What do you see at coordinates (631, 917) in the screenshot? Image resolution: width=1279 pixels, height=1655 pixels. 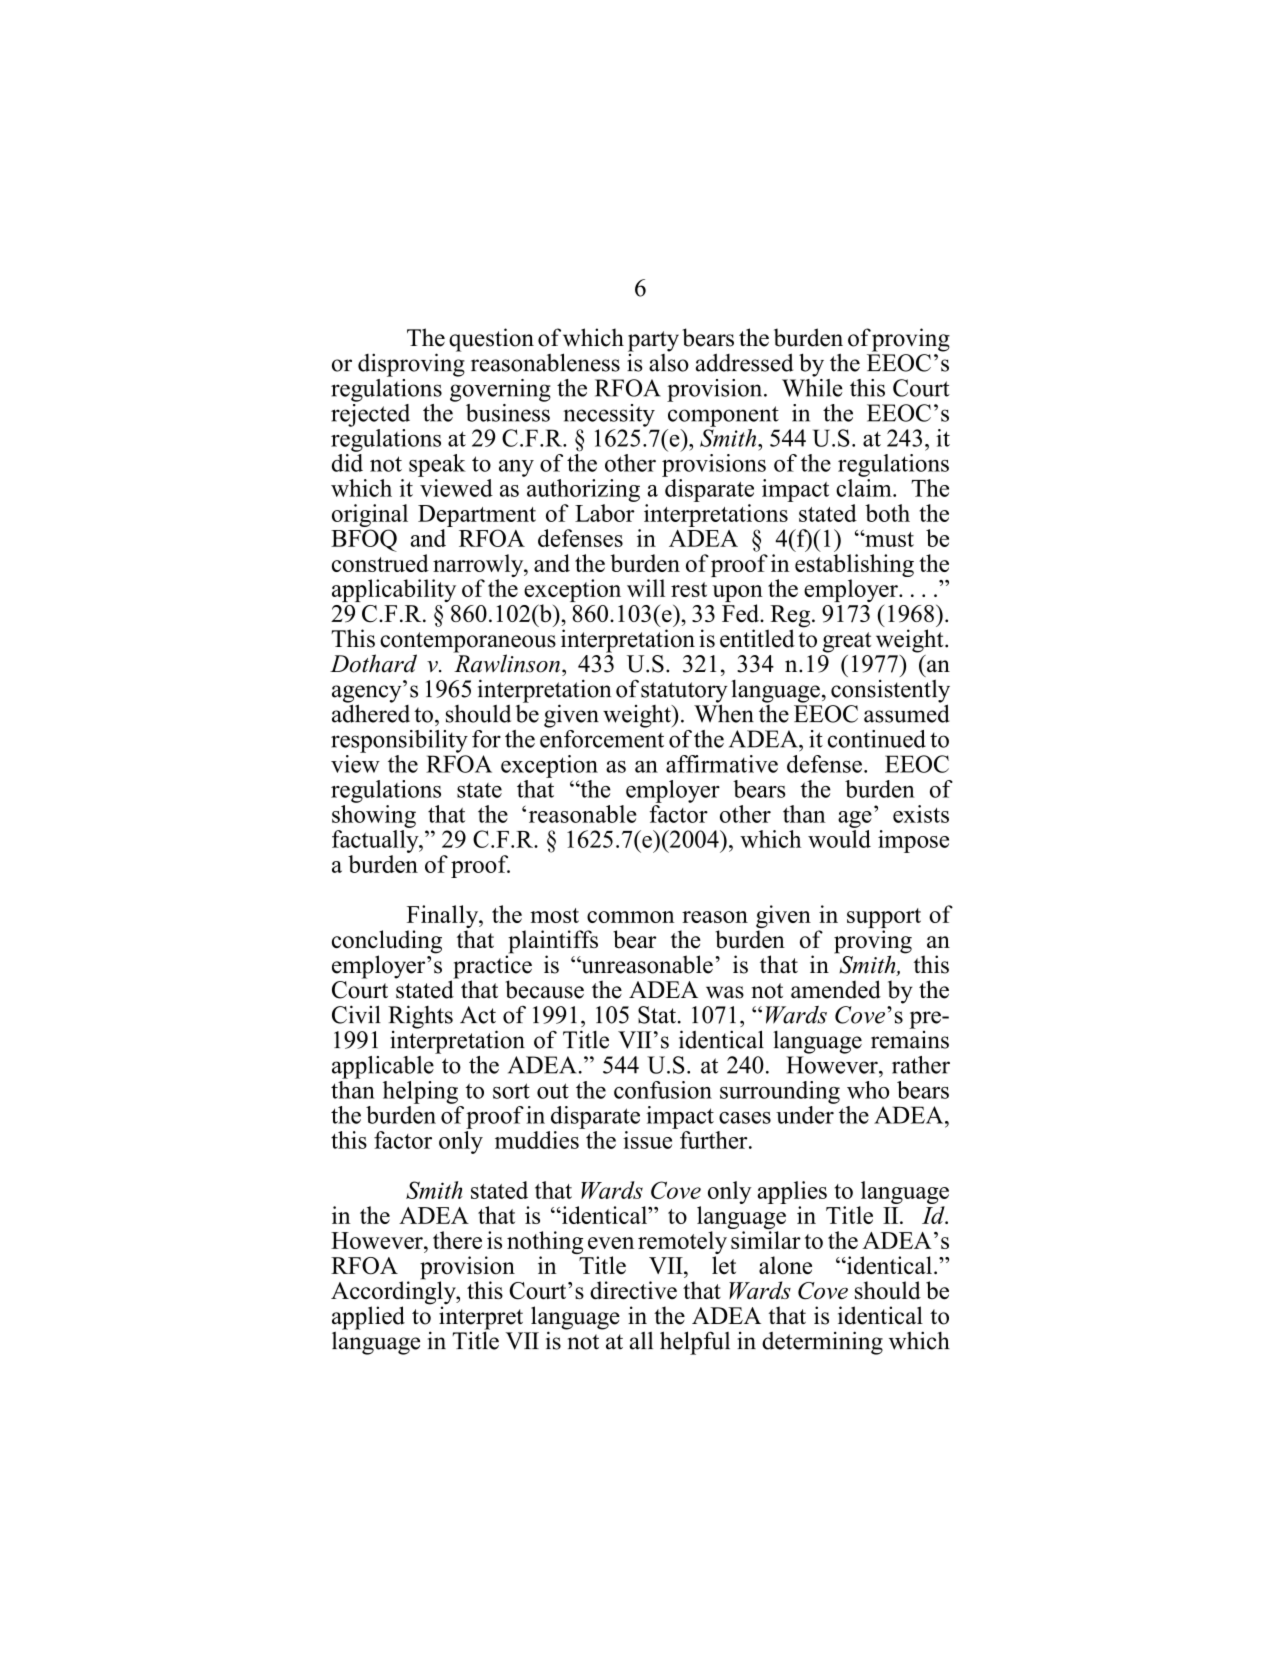 I see `common` at bounding box center [631, 917].
